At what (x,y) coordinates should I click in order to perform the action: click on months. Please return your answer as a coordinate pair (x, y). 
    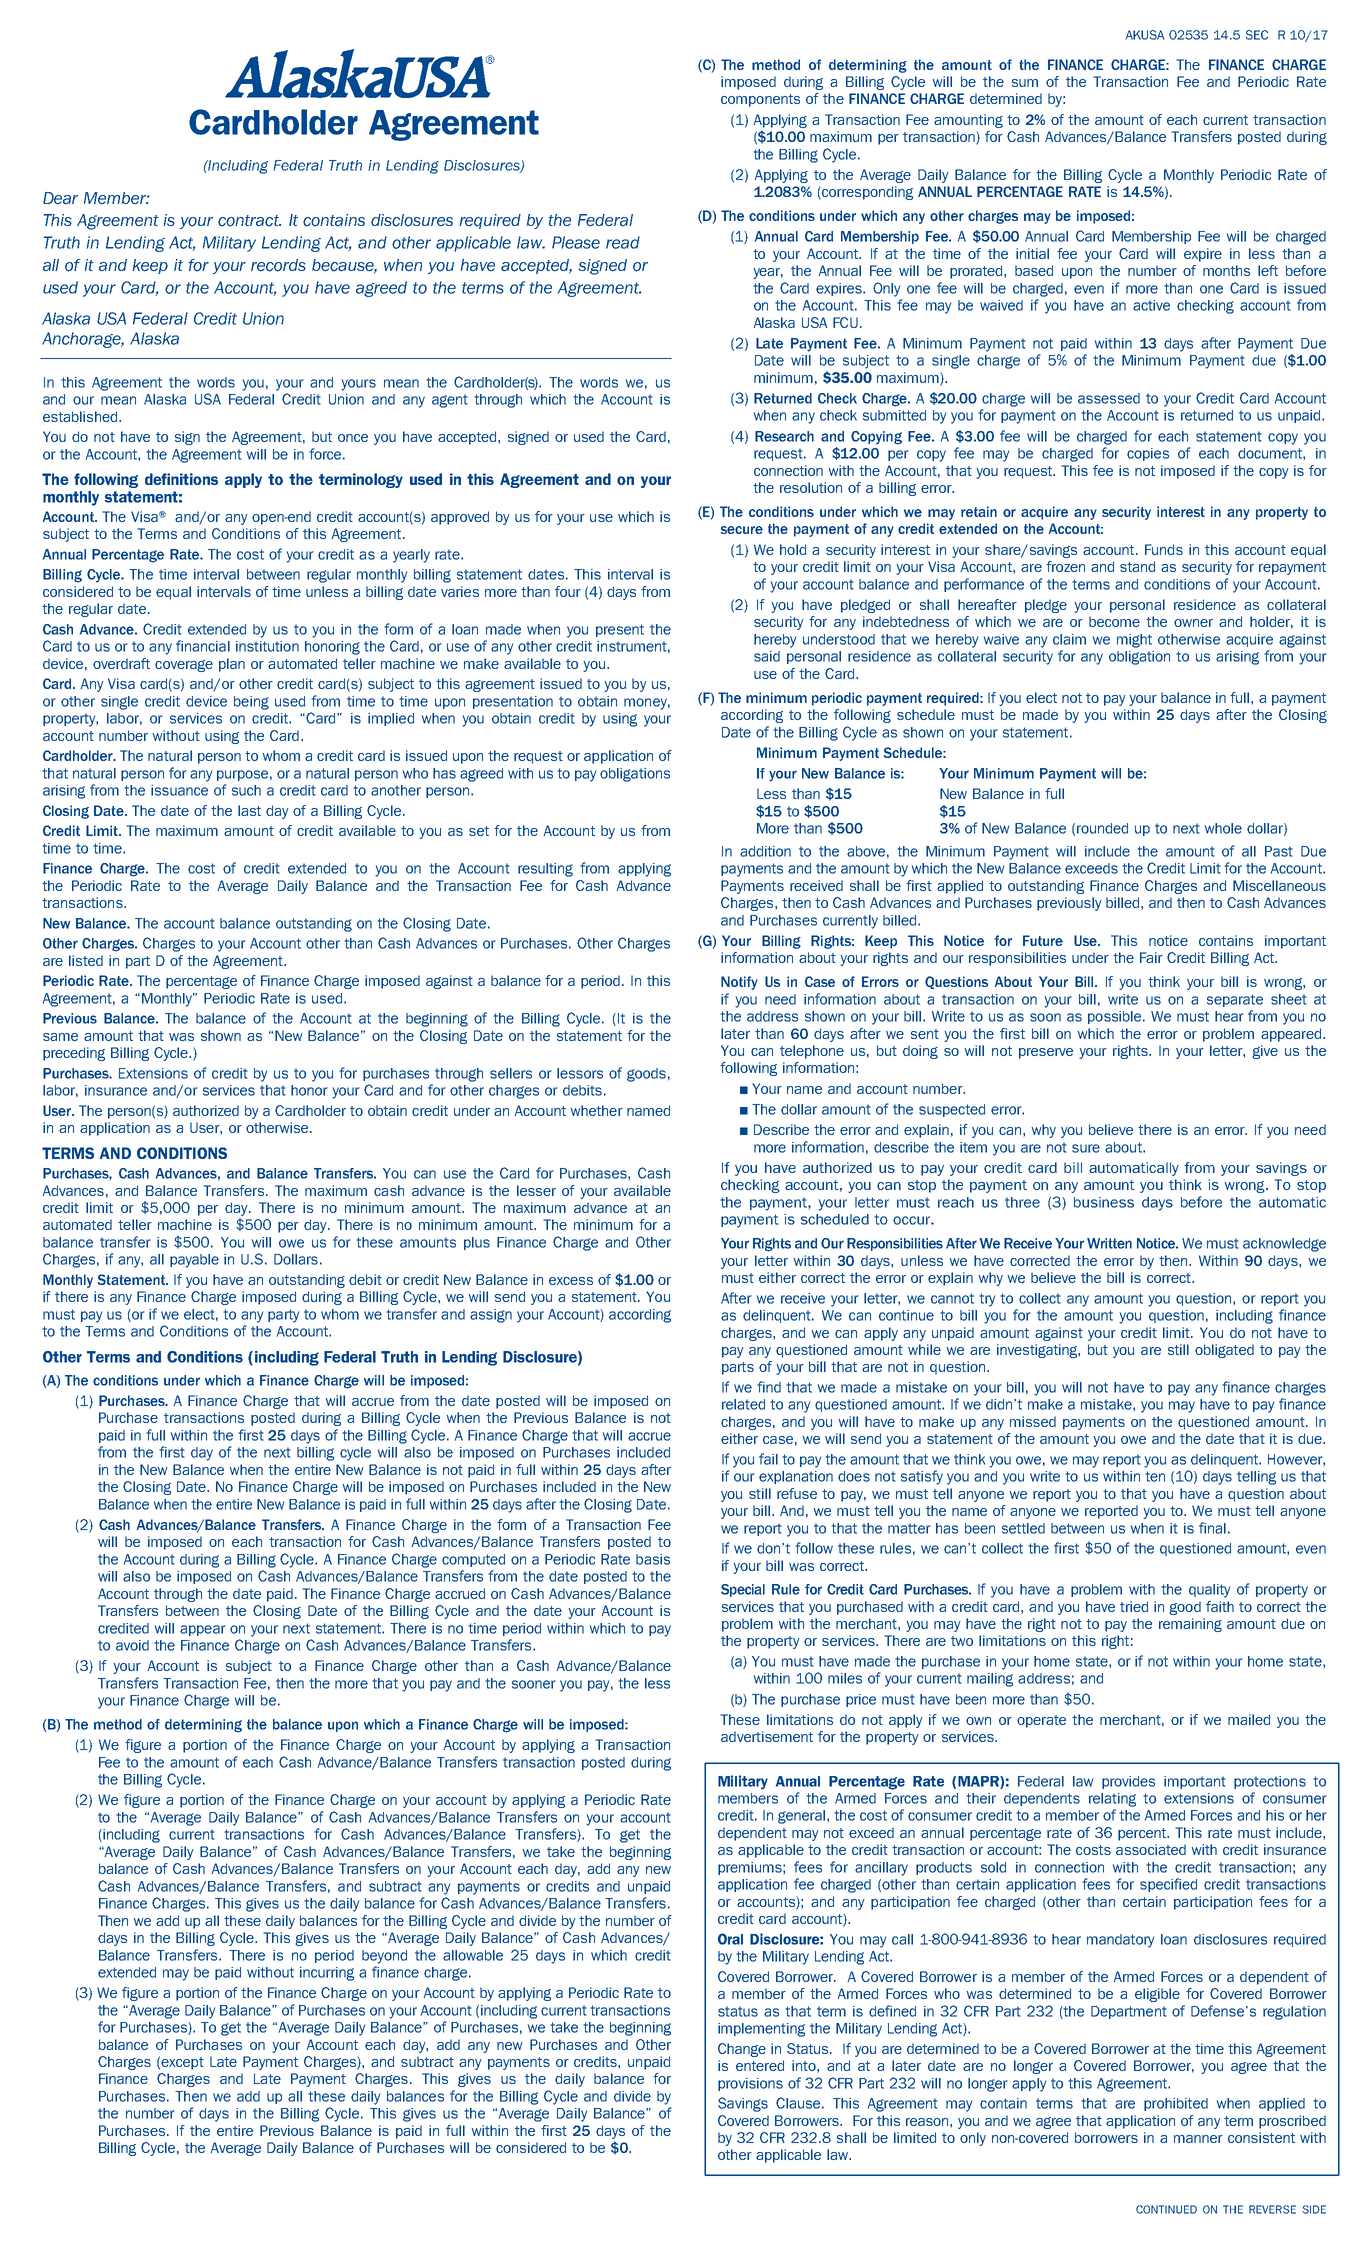
    Looking at the image, I should click on (1226, 270).
